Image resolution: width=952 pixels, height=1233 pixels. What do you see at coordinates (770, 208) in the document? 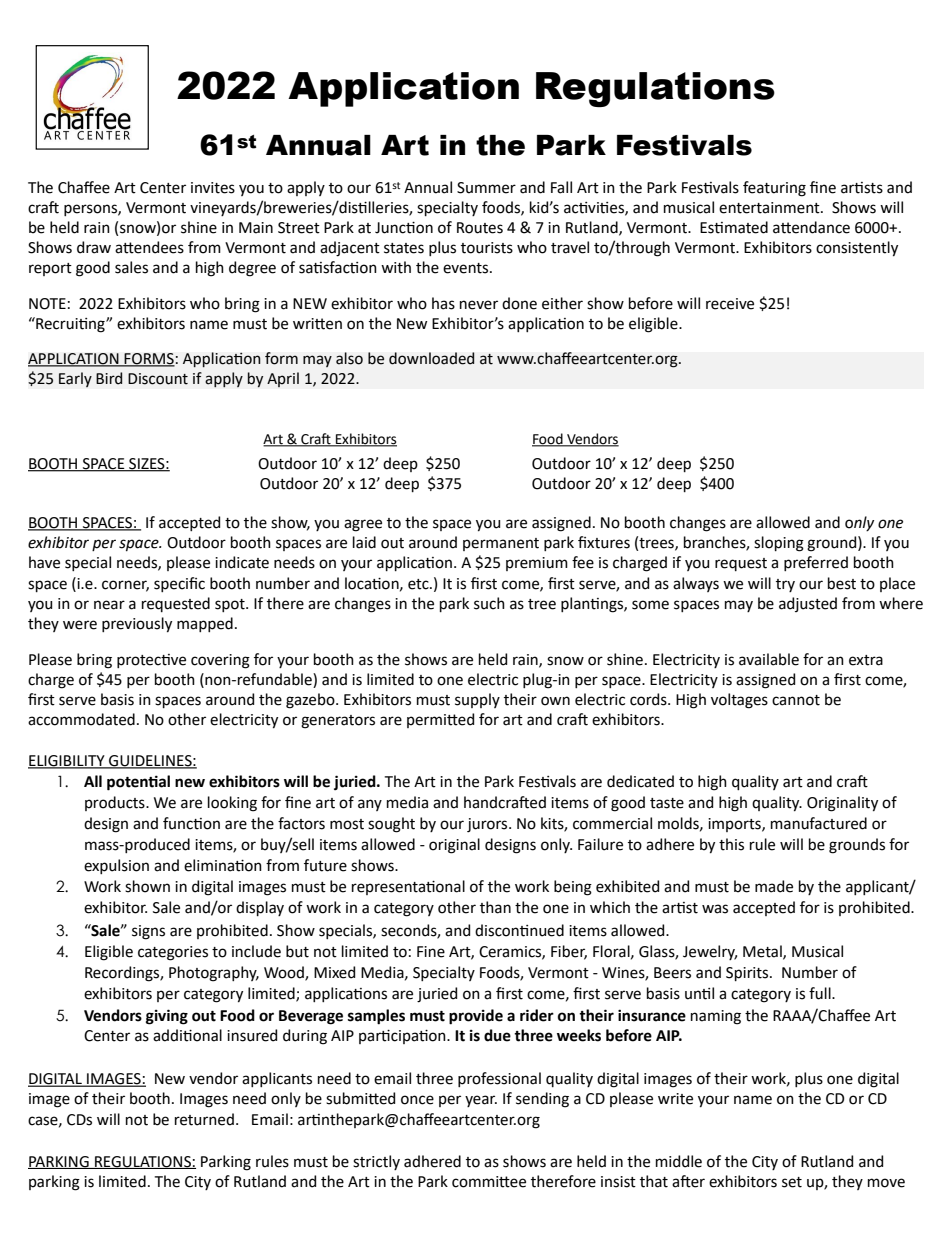
I see `entertainment` at bounding box center [770, 208].
